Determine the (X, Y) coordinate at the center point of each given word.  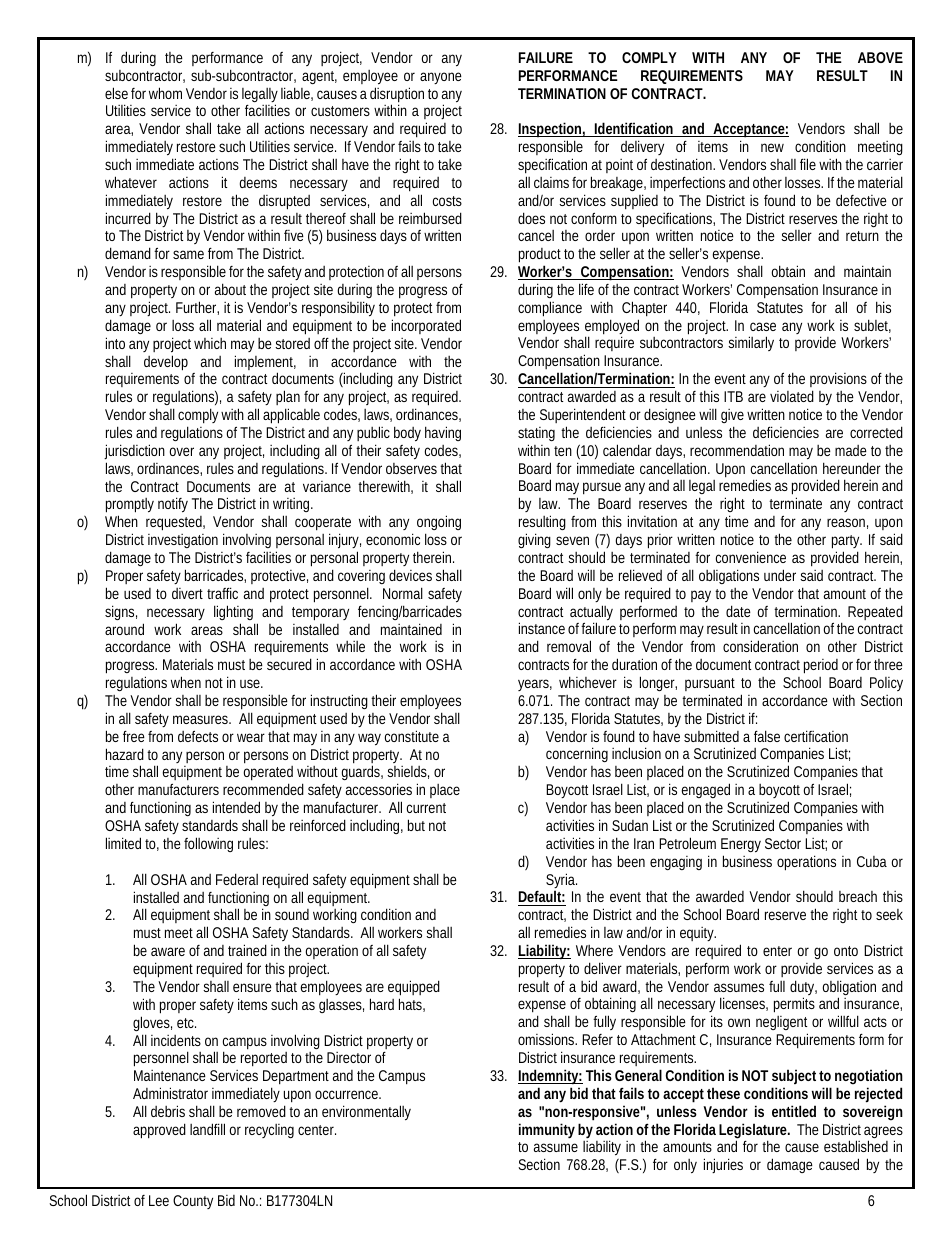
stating (536, 436)
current (426, 808)
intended (236, 807)
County (193, 1202)
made (851, 450)
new (772, 147)
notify (173, 505)
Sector (783, 843)
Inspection (550, 131)
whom (165, 93)
